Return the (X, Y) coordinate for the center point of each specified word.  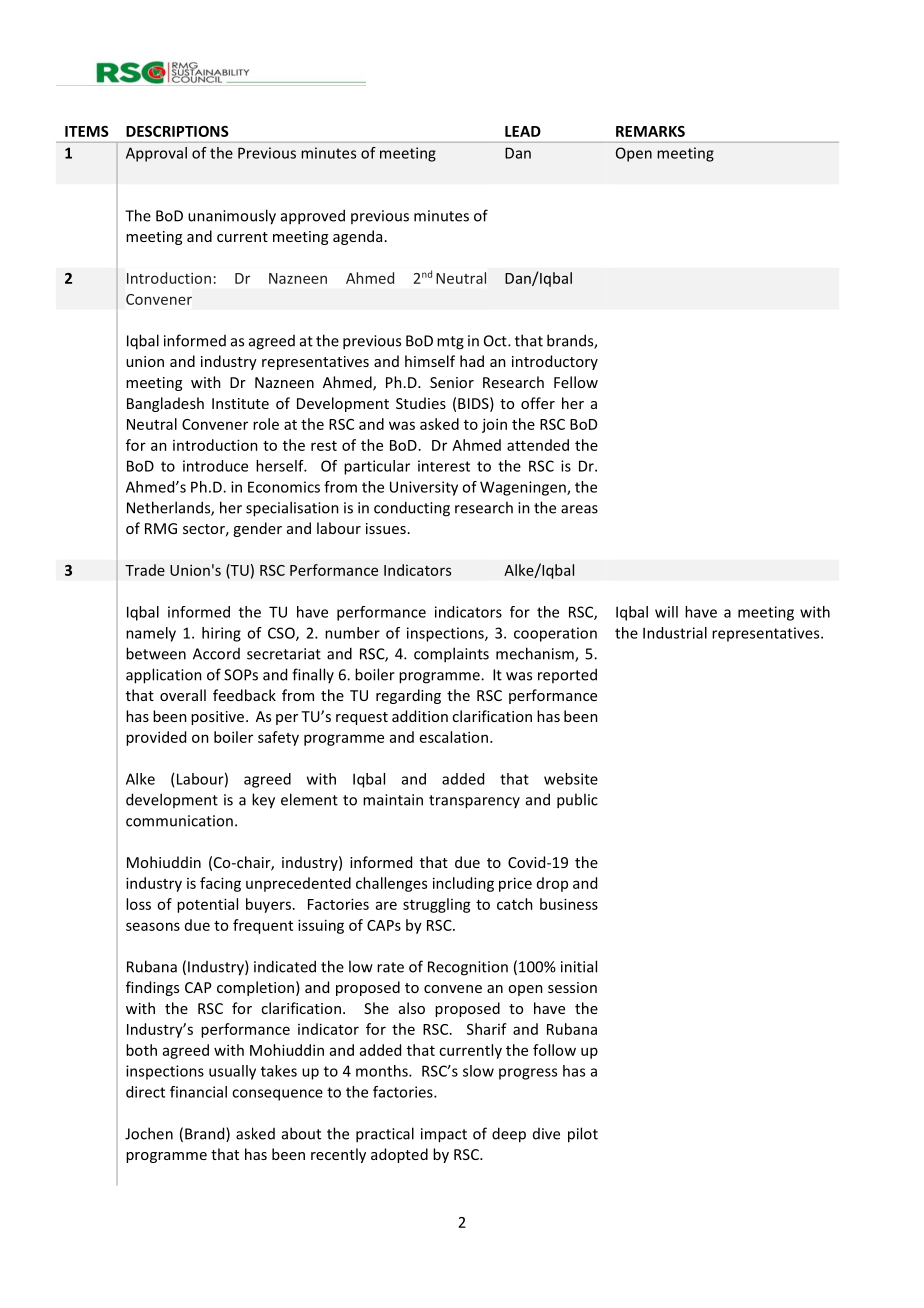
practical (385, 1135)
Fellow (576, 382)
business (569, 904)
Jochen (149, 1133)
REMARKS (650, 131)
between (156, 653)
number (352, 633)
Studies (421, 403)
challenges (391, 884)
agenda (357, 237)
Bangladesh (165, 404)
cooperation (555, 634)
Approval (156, 154)
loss (138, 904)
